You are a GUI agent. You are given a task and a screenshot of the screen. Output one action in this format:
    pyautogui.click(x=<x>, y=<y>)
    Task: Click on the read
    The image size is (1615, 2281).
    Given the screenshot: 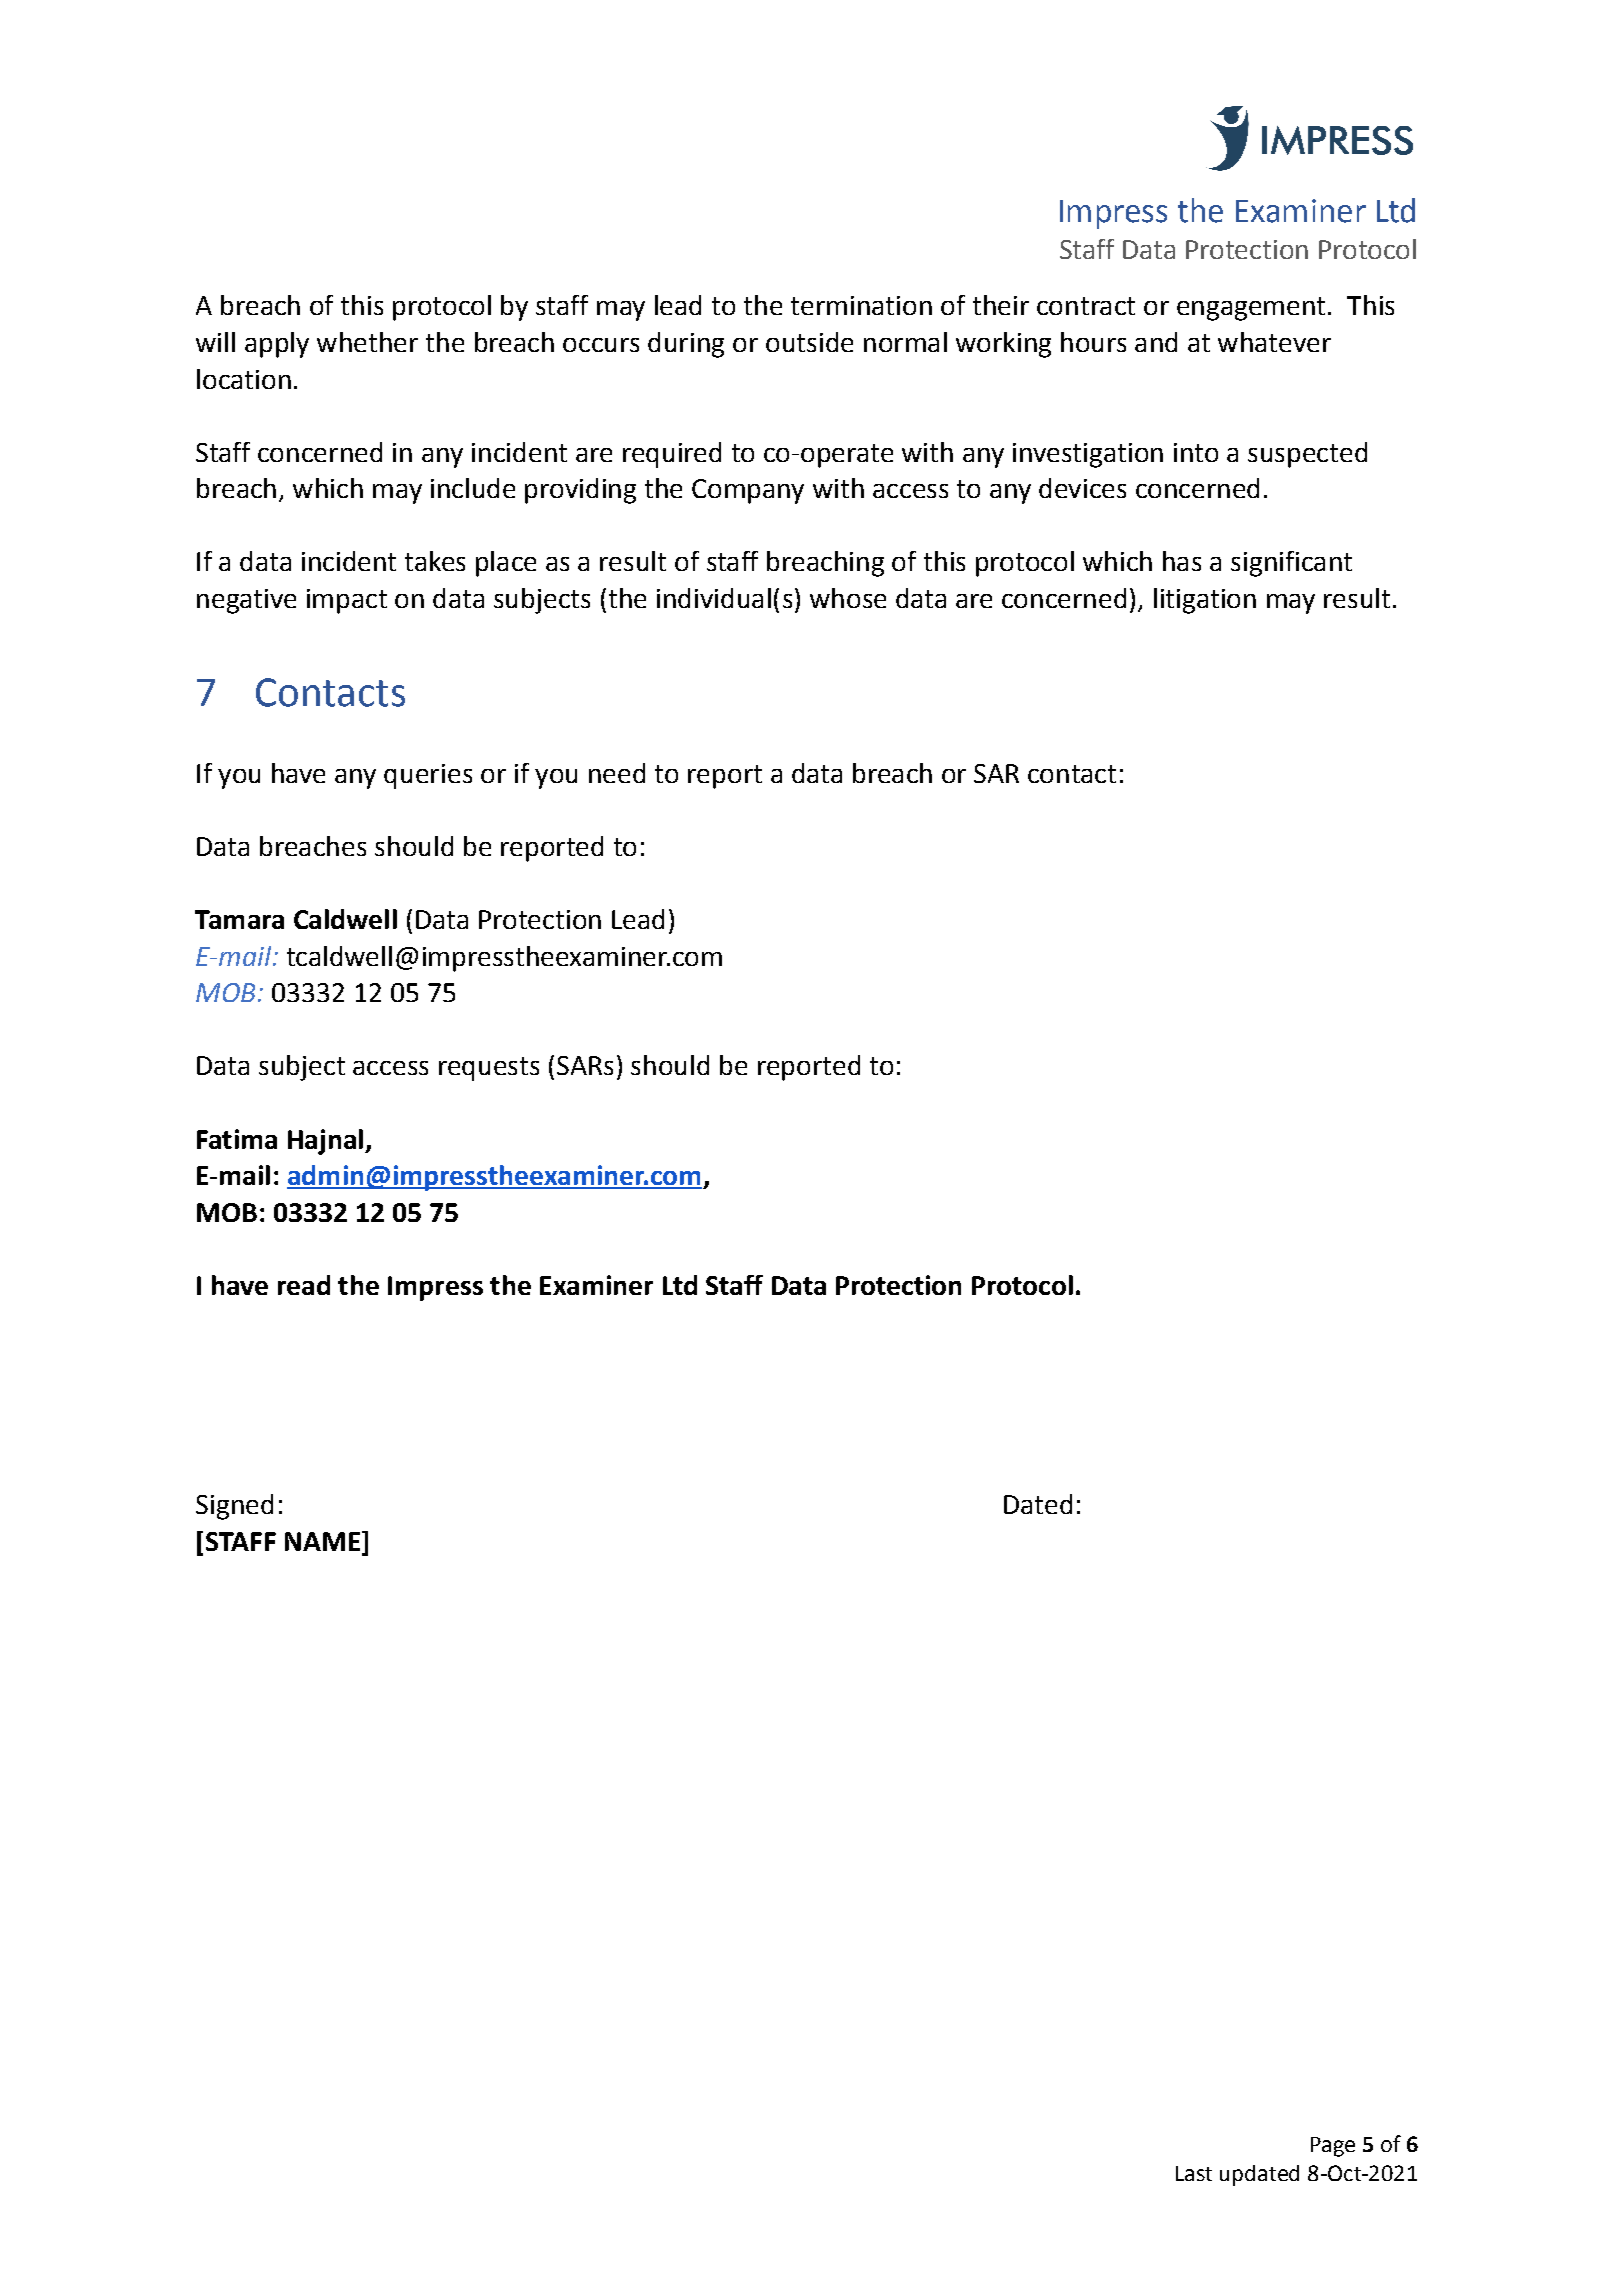 What is the action you would take?
    pyautogui.click(x=304, y=1285)
